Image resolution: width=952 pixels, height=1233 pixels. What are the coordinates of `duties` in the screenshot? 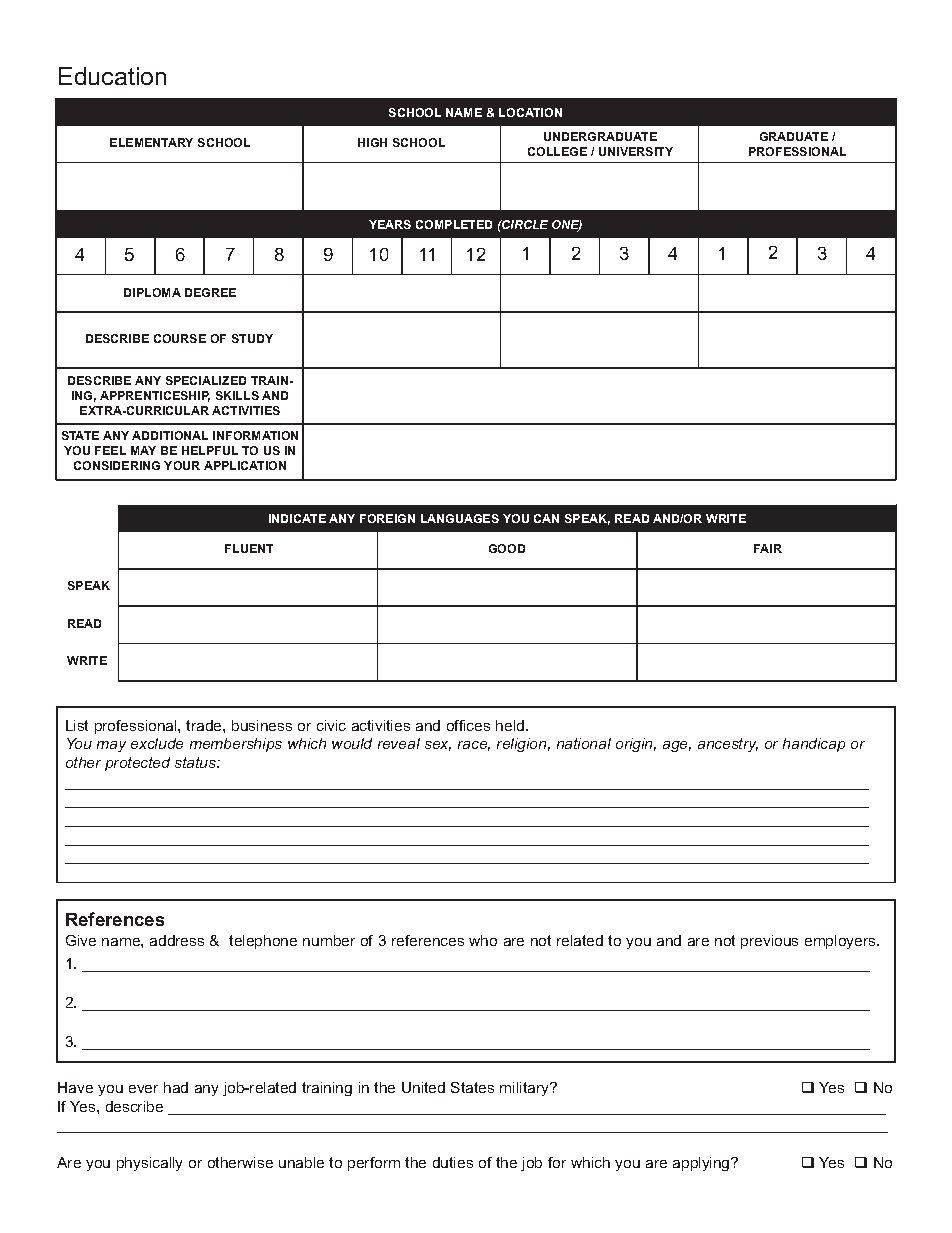 It's located at (453, 1162).
